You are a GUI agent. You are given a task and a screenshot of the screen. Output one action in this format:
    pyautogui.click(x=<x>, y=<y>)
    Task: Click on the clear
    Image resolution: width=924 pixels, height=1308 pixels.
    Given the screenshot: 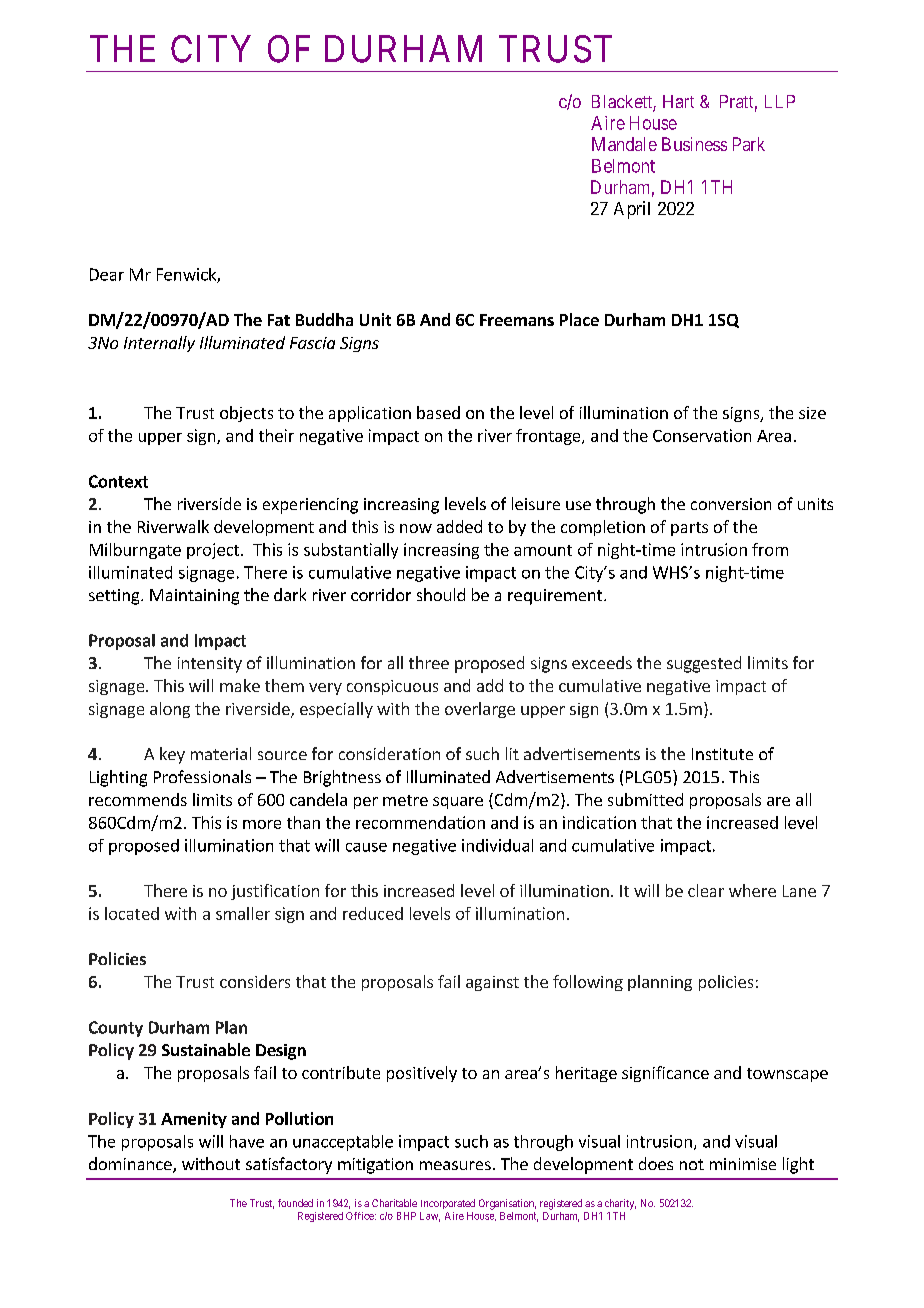 What is the action you would take?
    pyautogui.click(x=706, y=890)
